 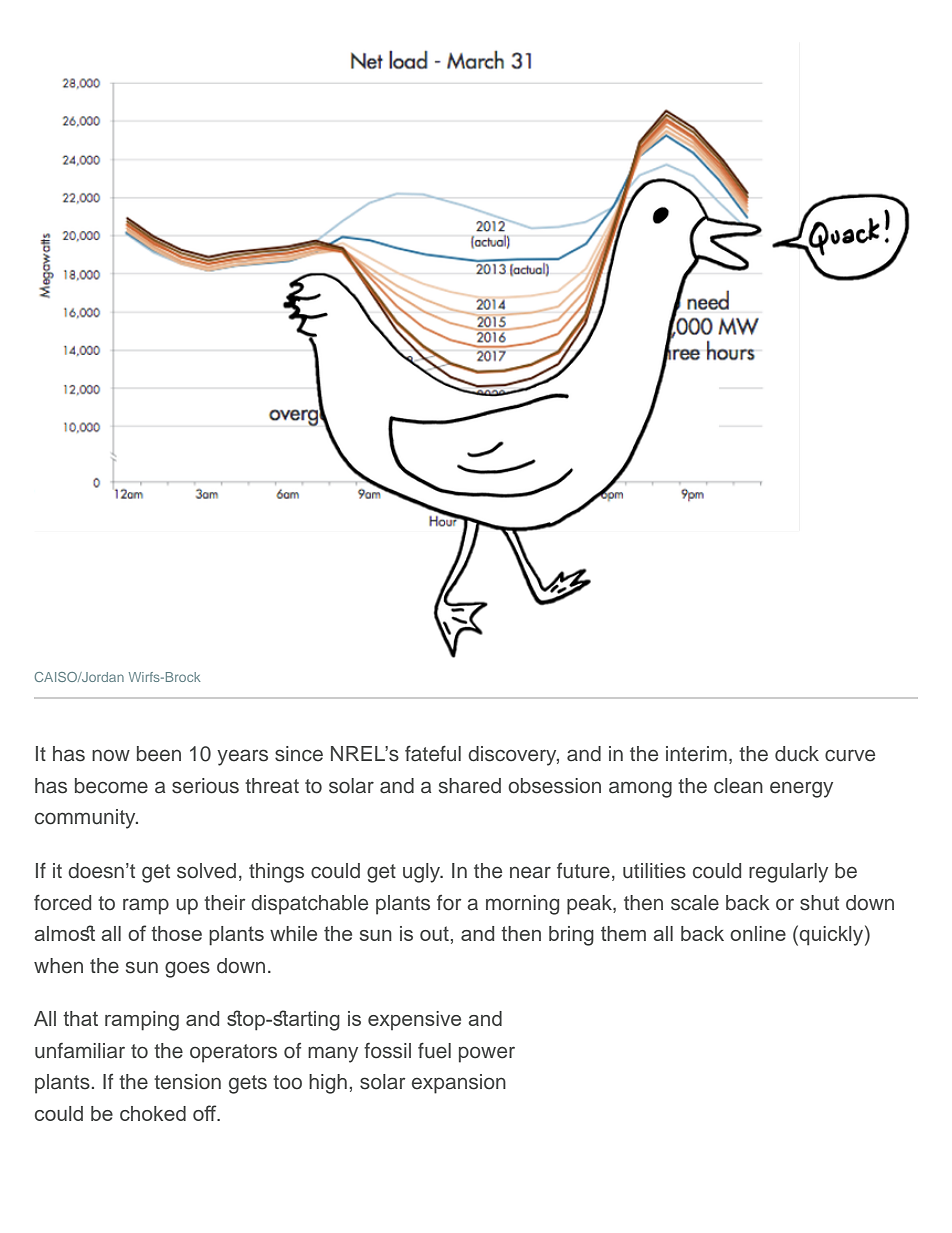 I want to click on duck, so click(x=797, y=754).
